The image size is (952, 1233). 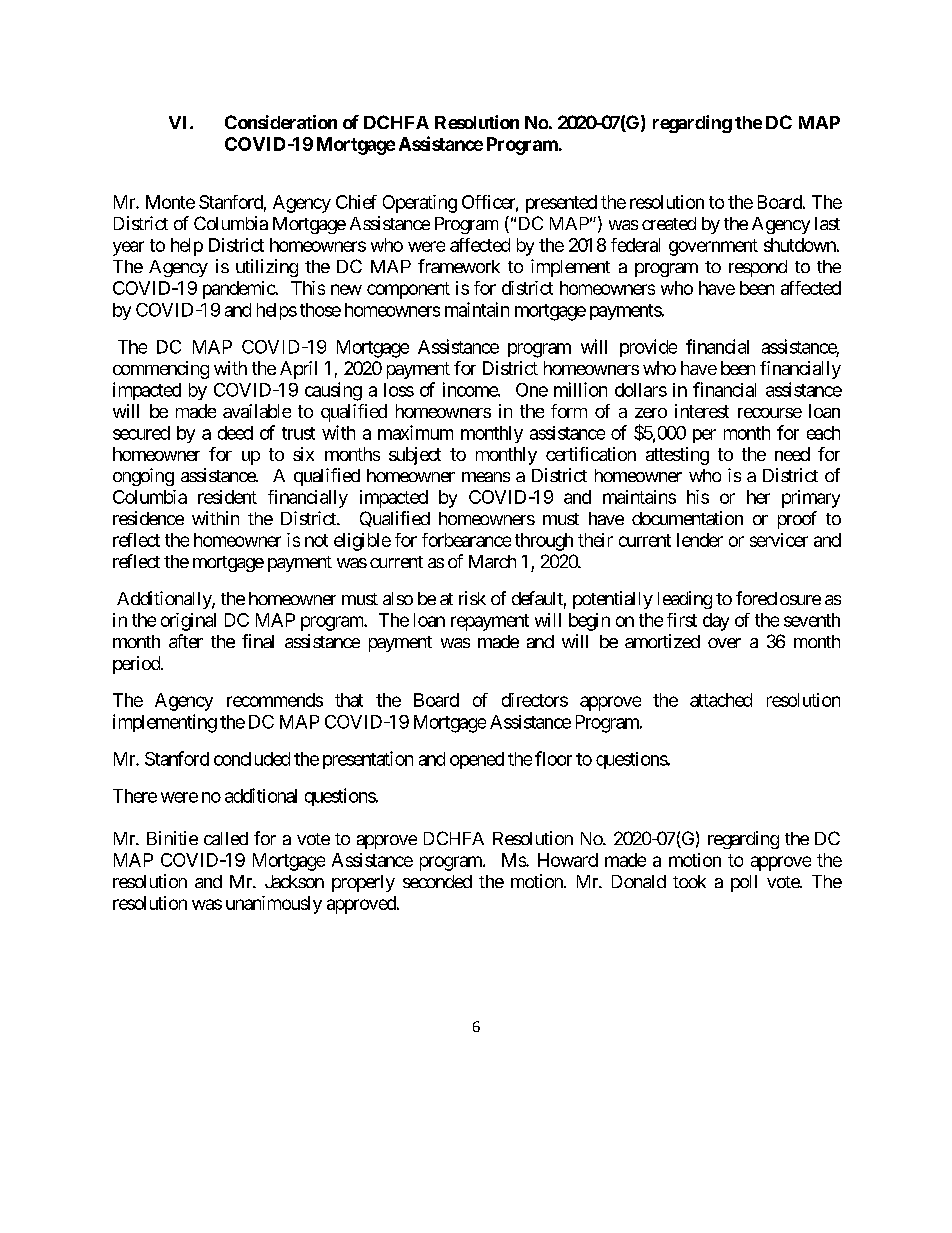 I want to click on Operating, so click(x=420, y=204).
